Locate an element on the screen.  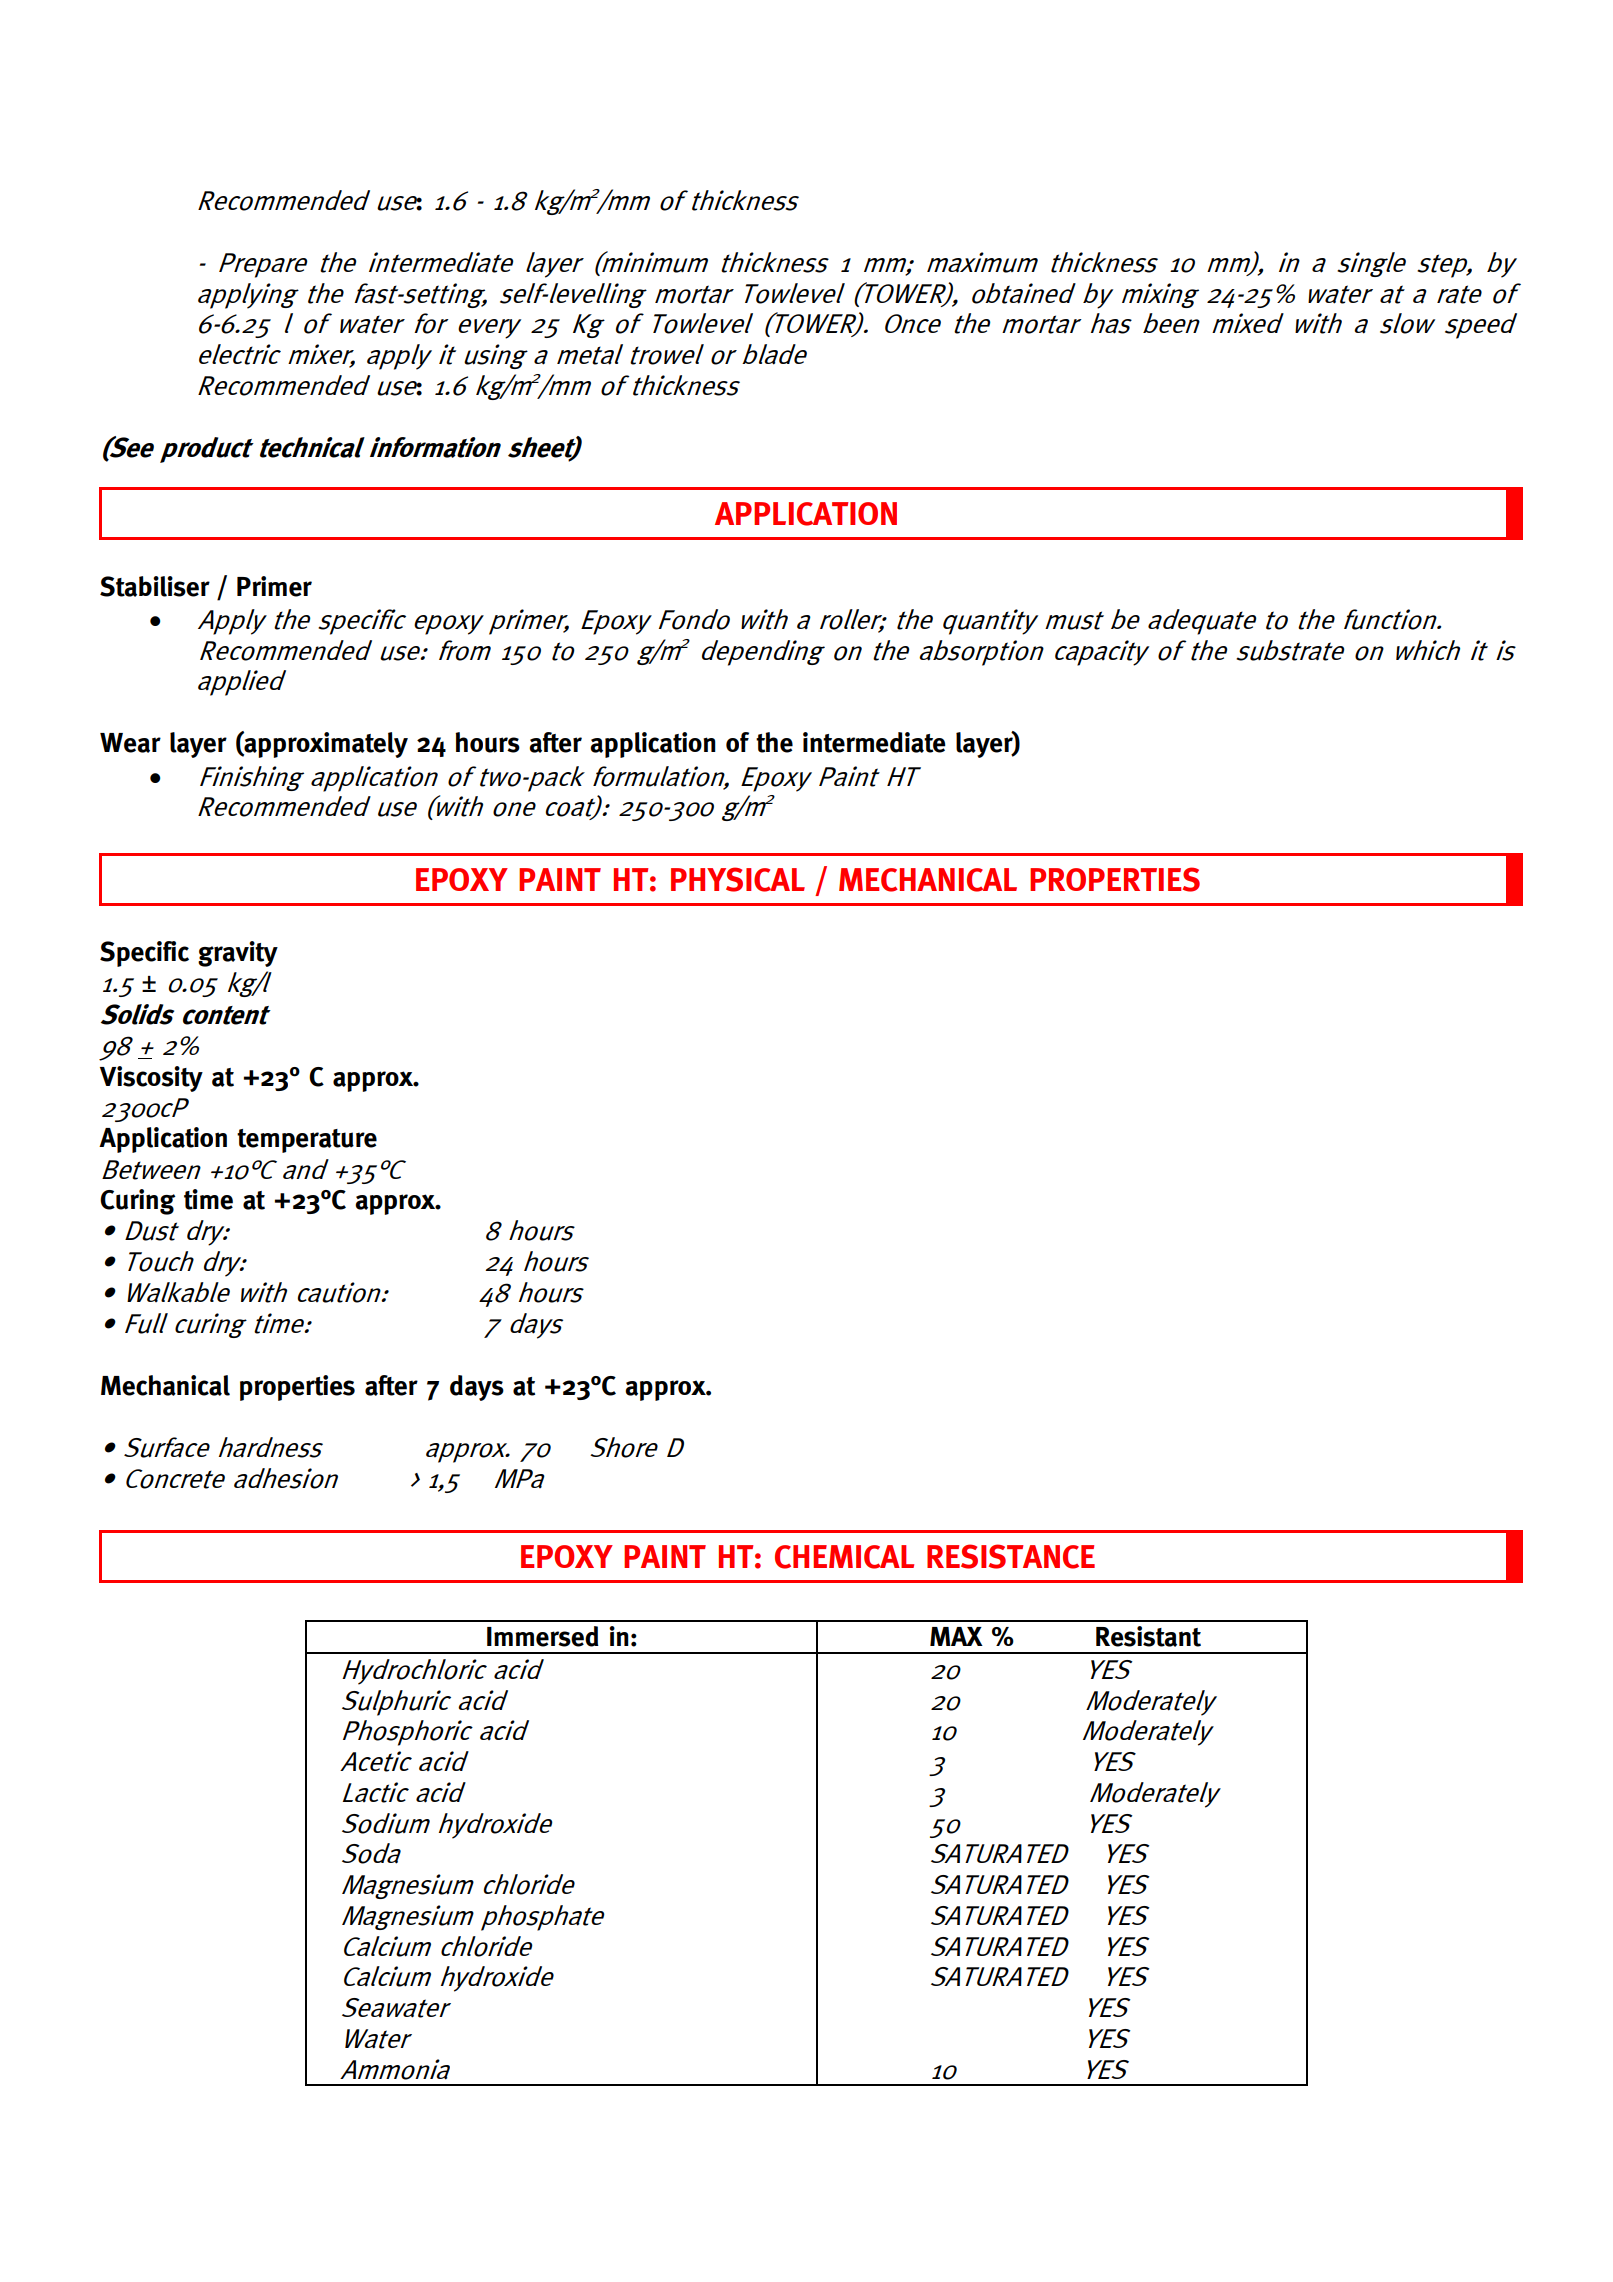
Resistant is located at coordinates (1148, 1636).
